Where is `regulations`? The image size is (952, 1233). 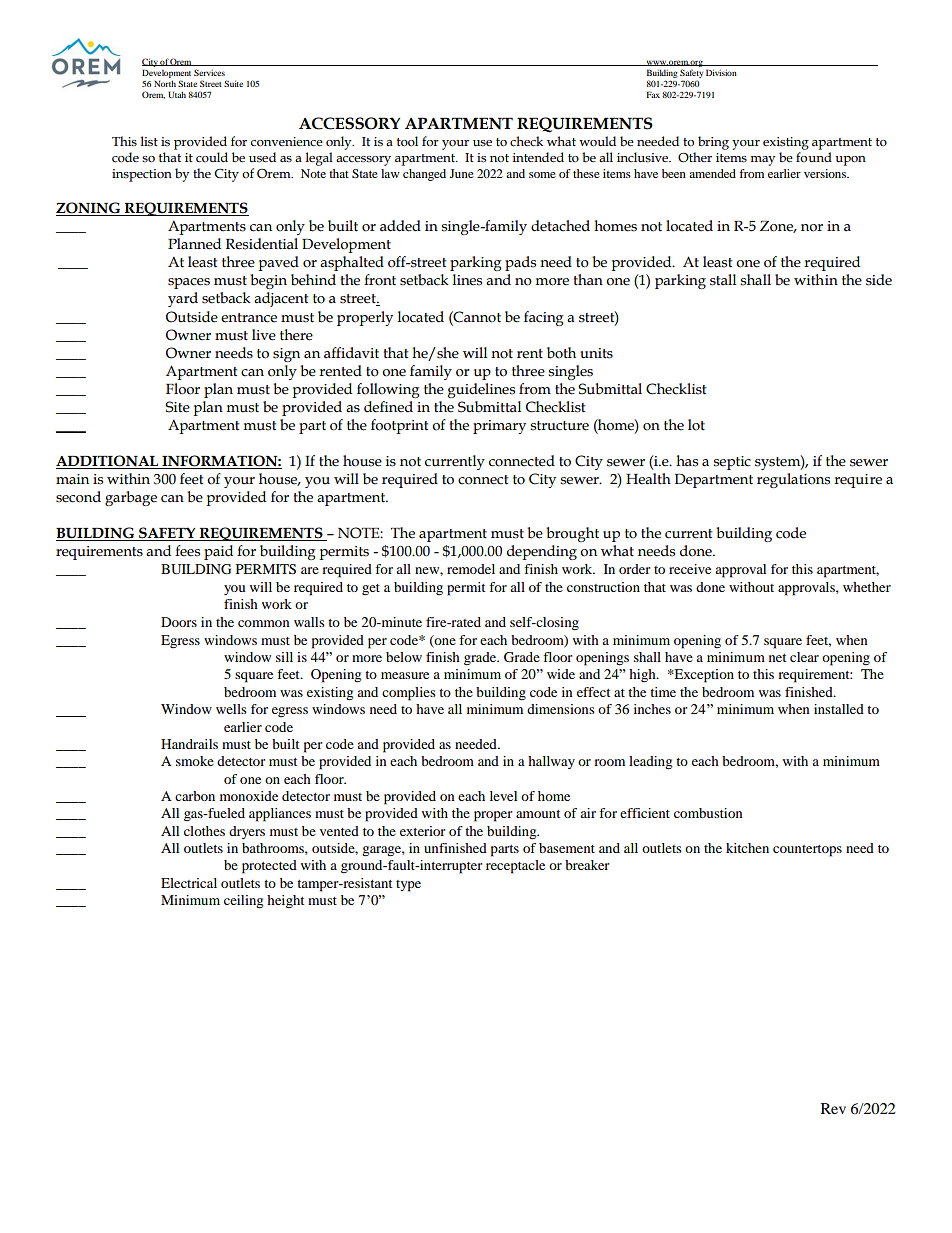
regulations is located at coordinates (793, 480).
